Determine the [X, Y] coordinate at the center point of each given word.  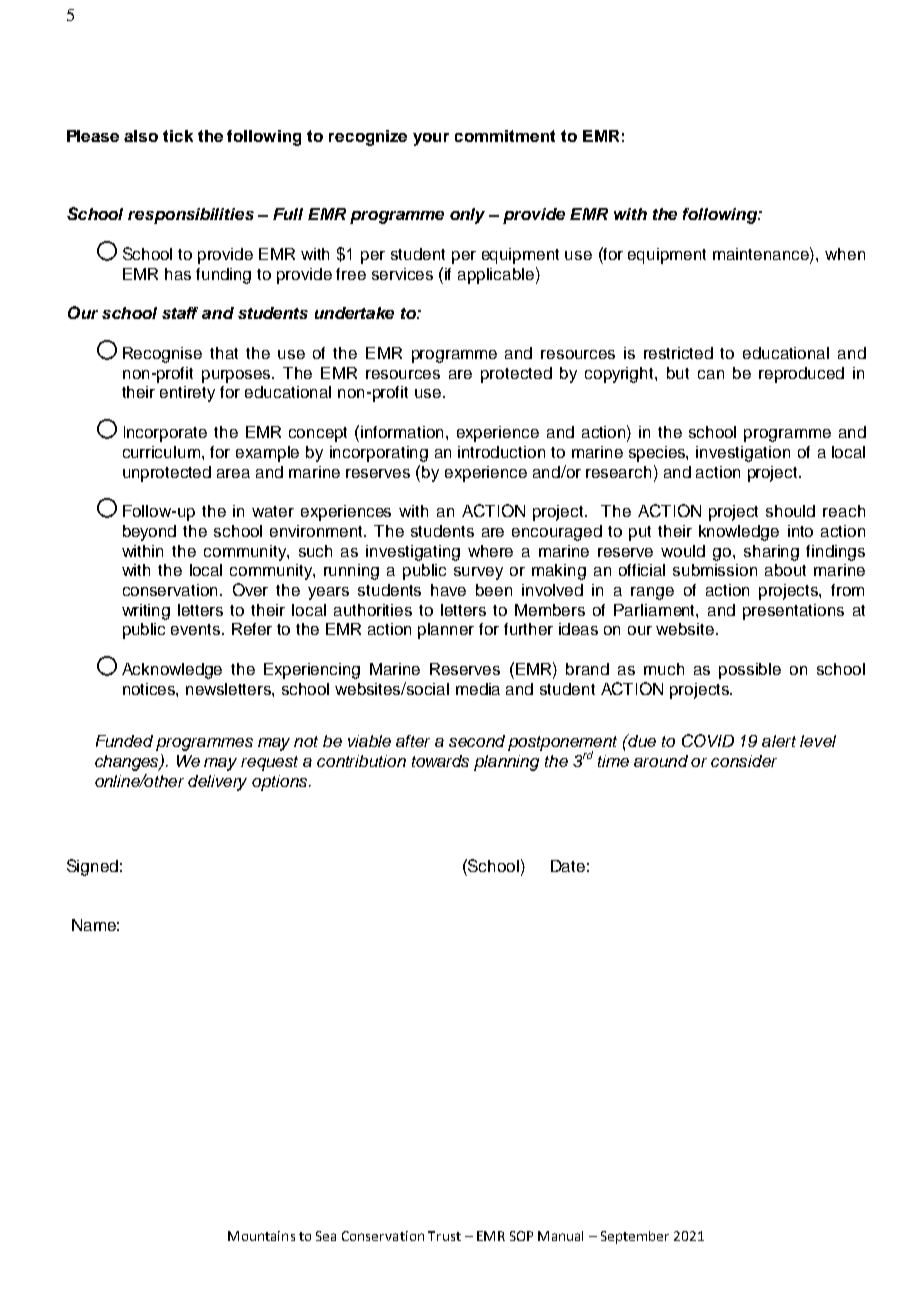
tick [178, 136]
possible [750, 671]
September [635, 1237]
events [197, 629]
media [478, 689]
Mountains [261, 1236]
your [431, 139]
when [845, 254]
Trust [444, 1236]
